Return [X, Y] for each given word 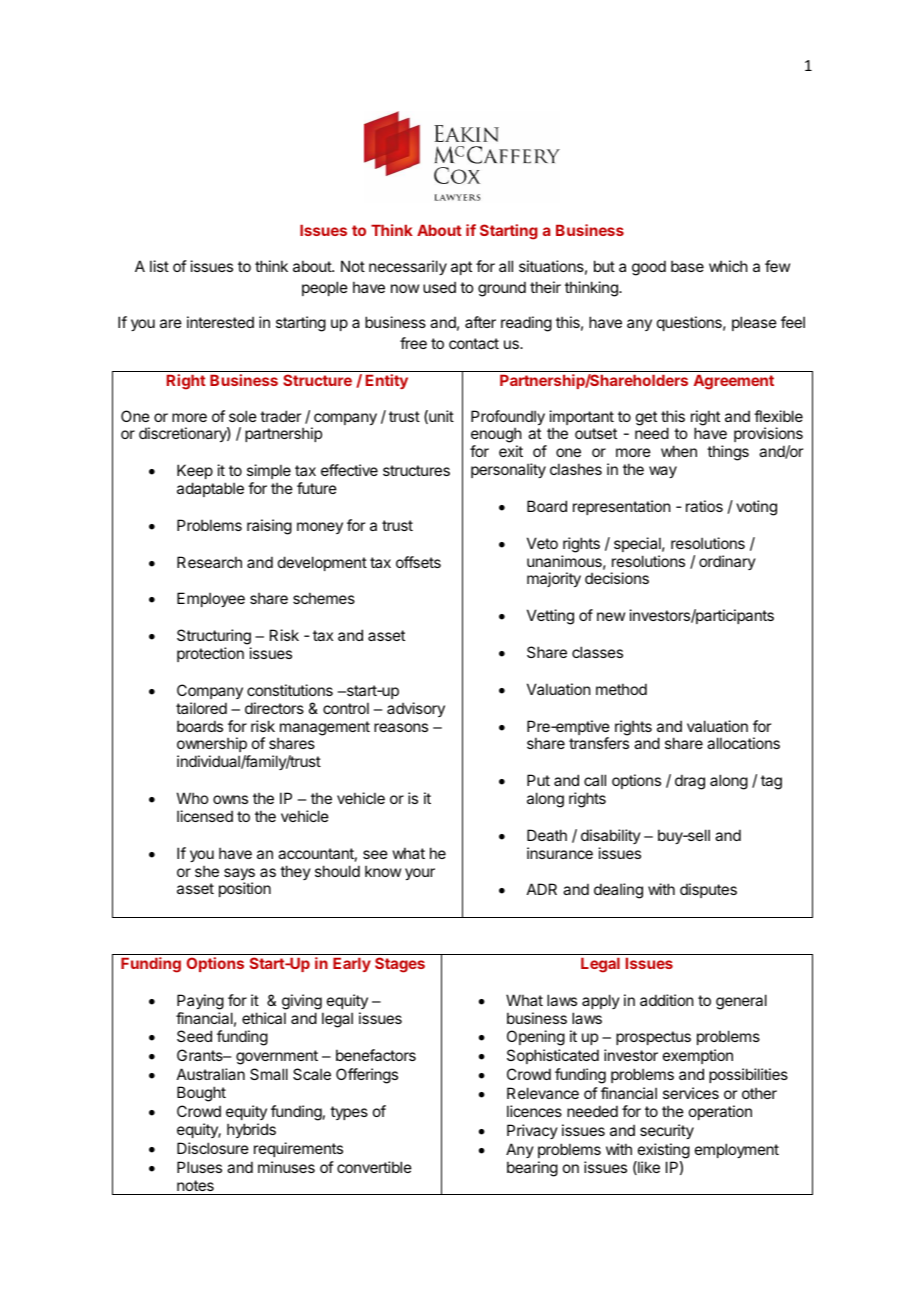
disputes [708, 890]
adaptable [210, 489]
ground [502, 289]
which [728, 266]
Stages [400, 965]
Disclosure [213, 1148]
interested [220, 322]
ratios [704, 506]
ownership [213, 746]
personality [508, 470]
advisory [416, 709]
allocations [743, 743]
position [245, 889]
